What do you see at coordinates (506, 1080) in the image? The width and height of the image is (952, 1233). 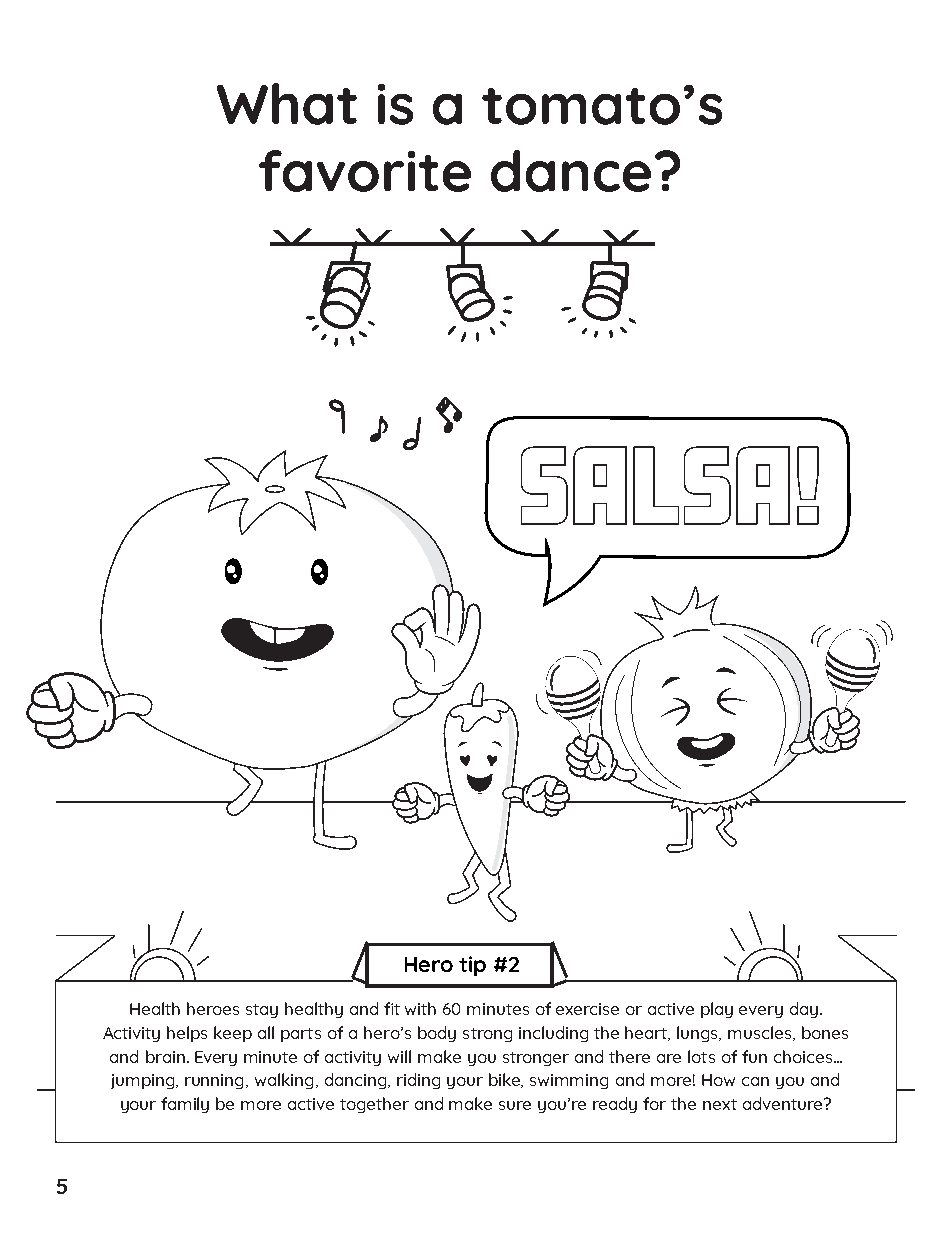 I see `bike` at bounding box center [506, 1080].
